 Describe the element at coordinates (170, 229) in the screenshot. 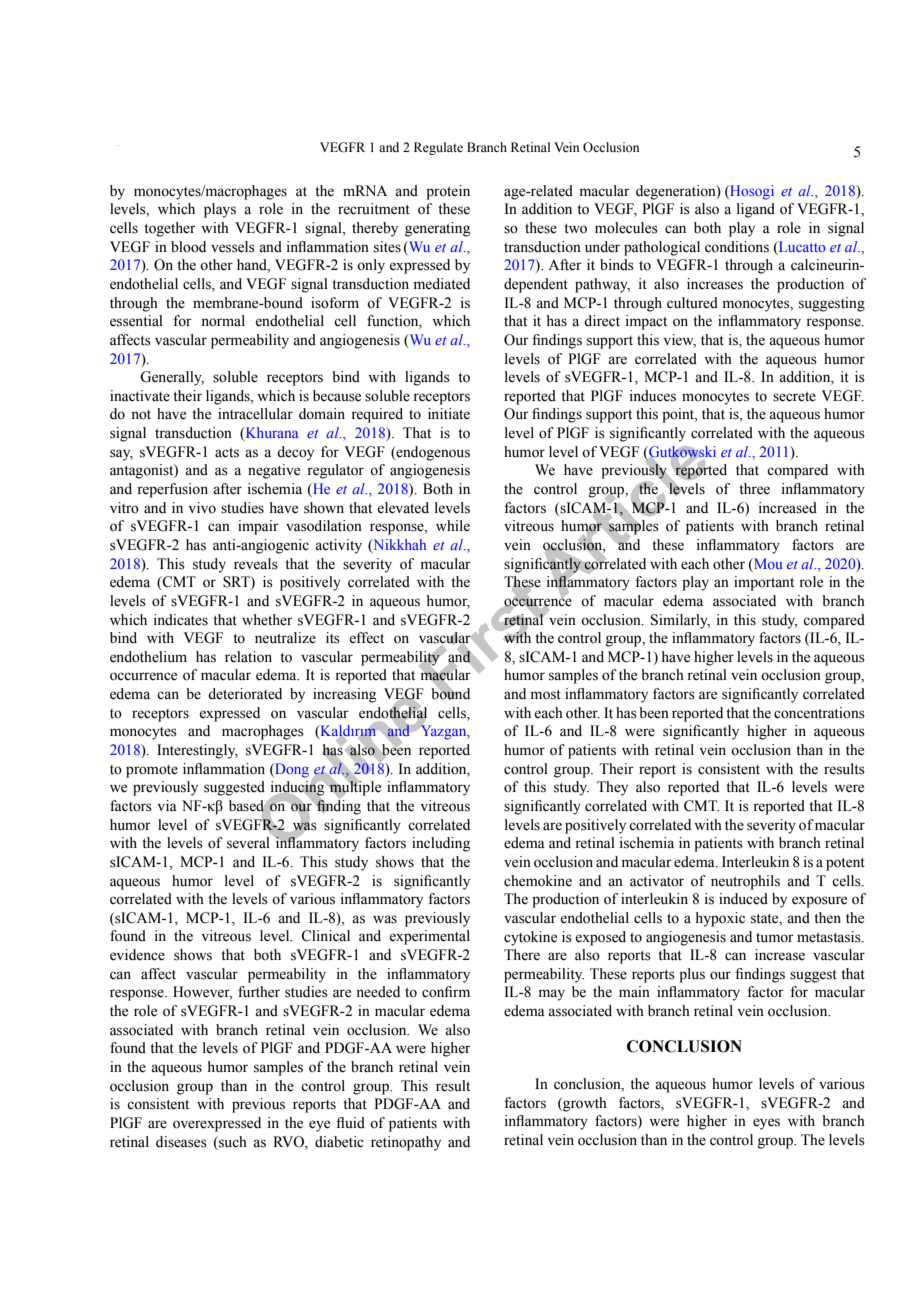

I see `together` at that location.
